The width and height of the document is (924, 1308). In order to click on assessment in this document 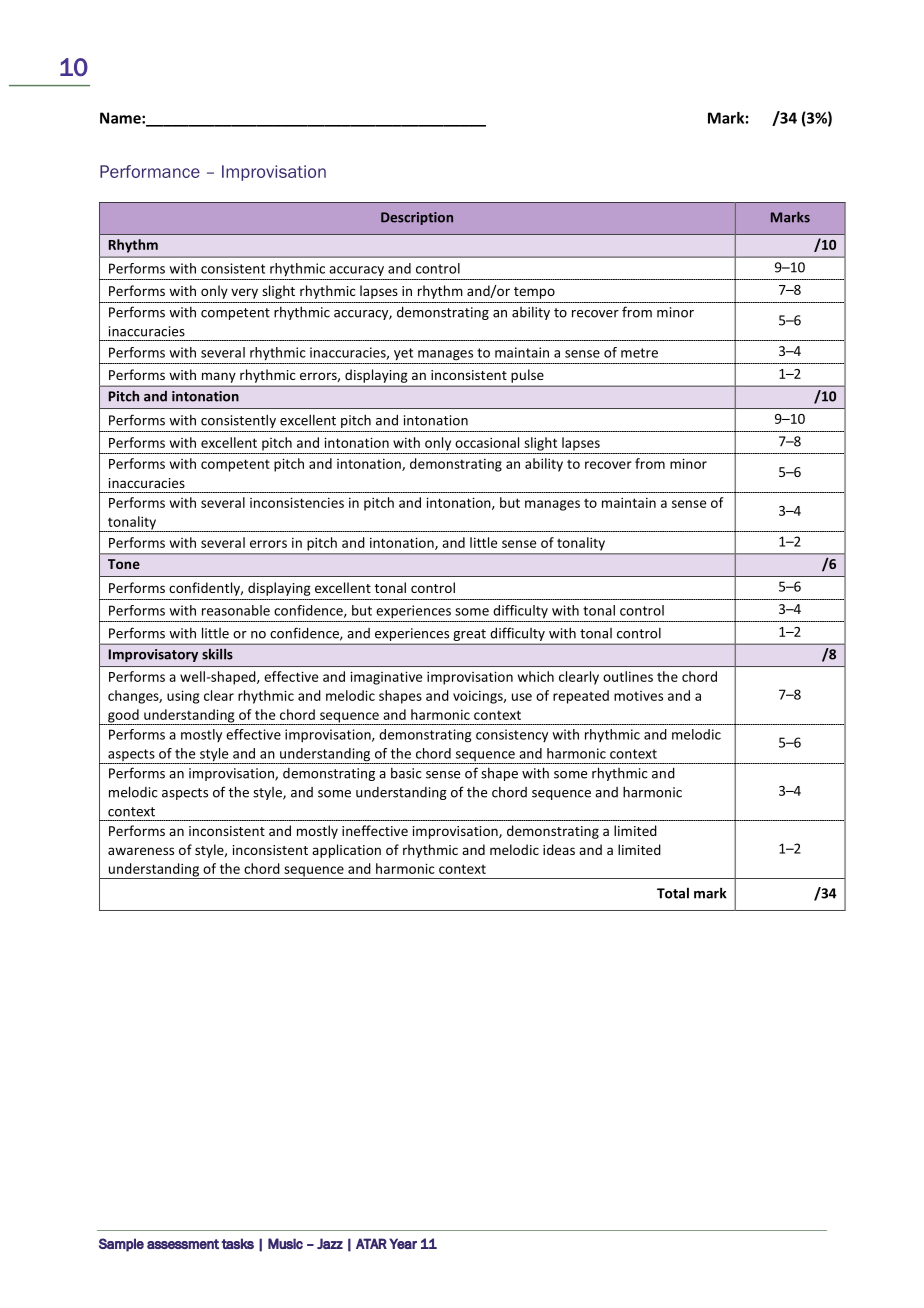, I will do `click(183, 1244)`.
